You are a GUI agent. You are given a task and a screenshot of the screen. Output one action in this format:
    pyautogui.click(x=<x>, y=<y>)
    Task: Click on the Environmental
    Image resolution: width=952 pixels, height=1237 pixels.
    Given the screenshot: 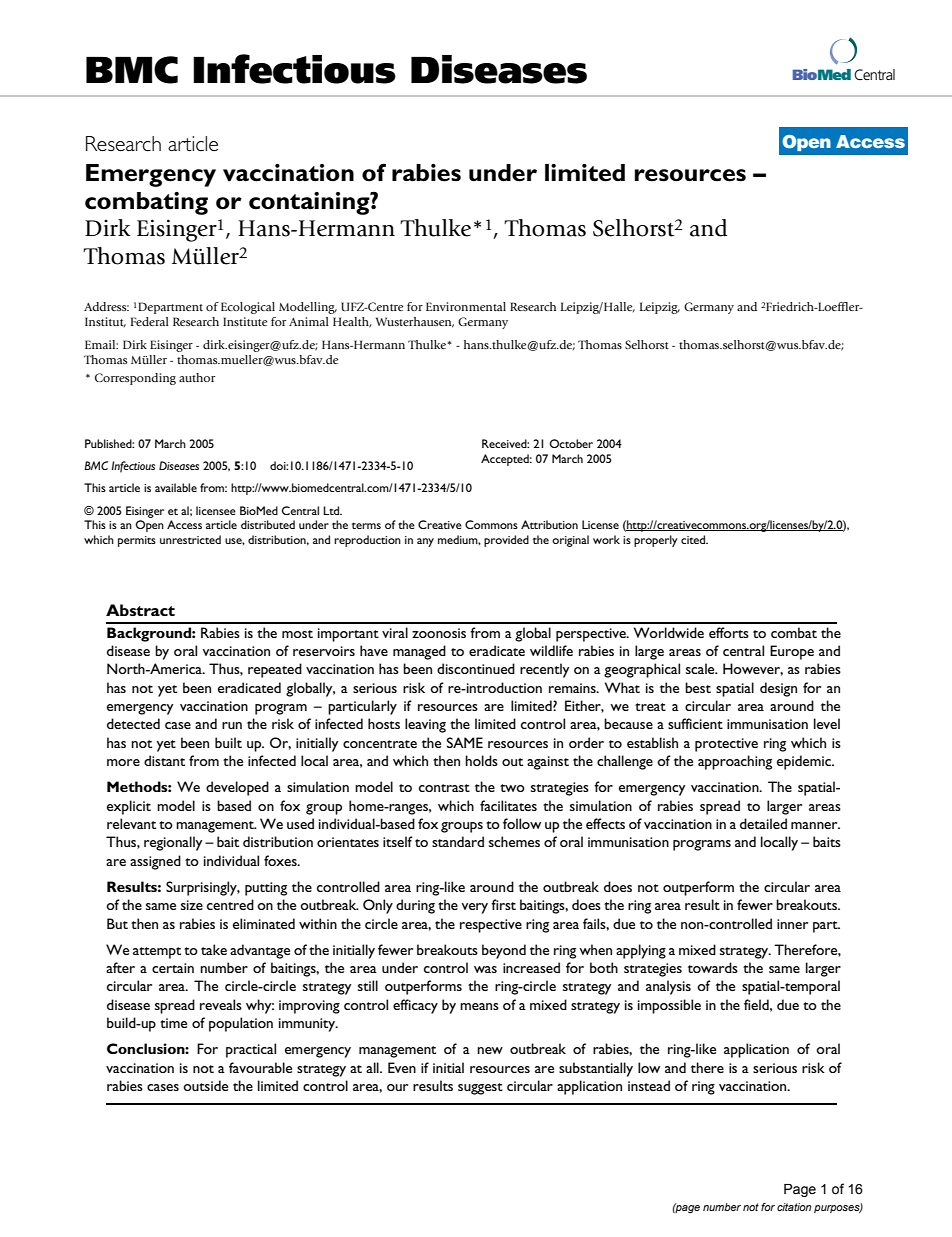 What is the action you would take?
    pyautogui.click(x=466, y=306)
